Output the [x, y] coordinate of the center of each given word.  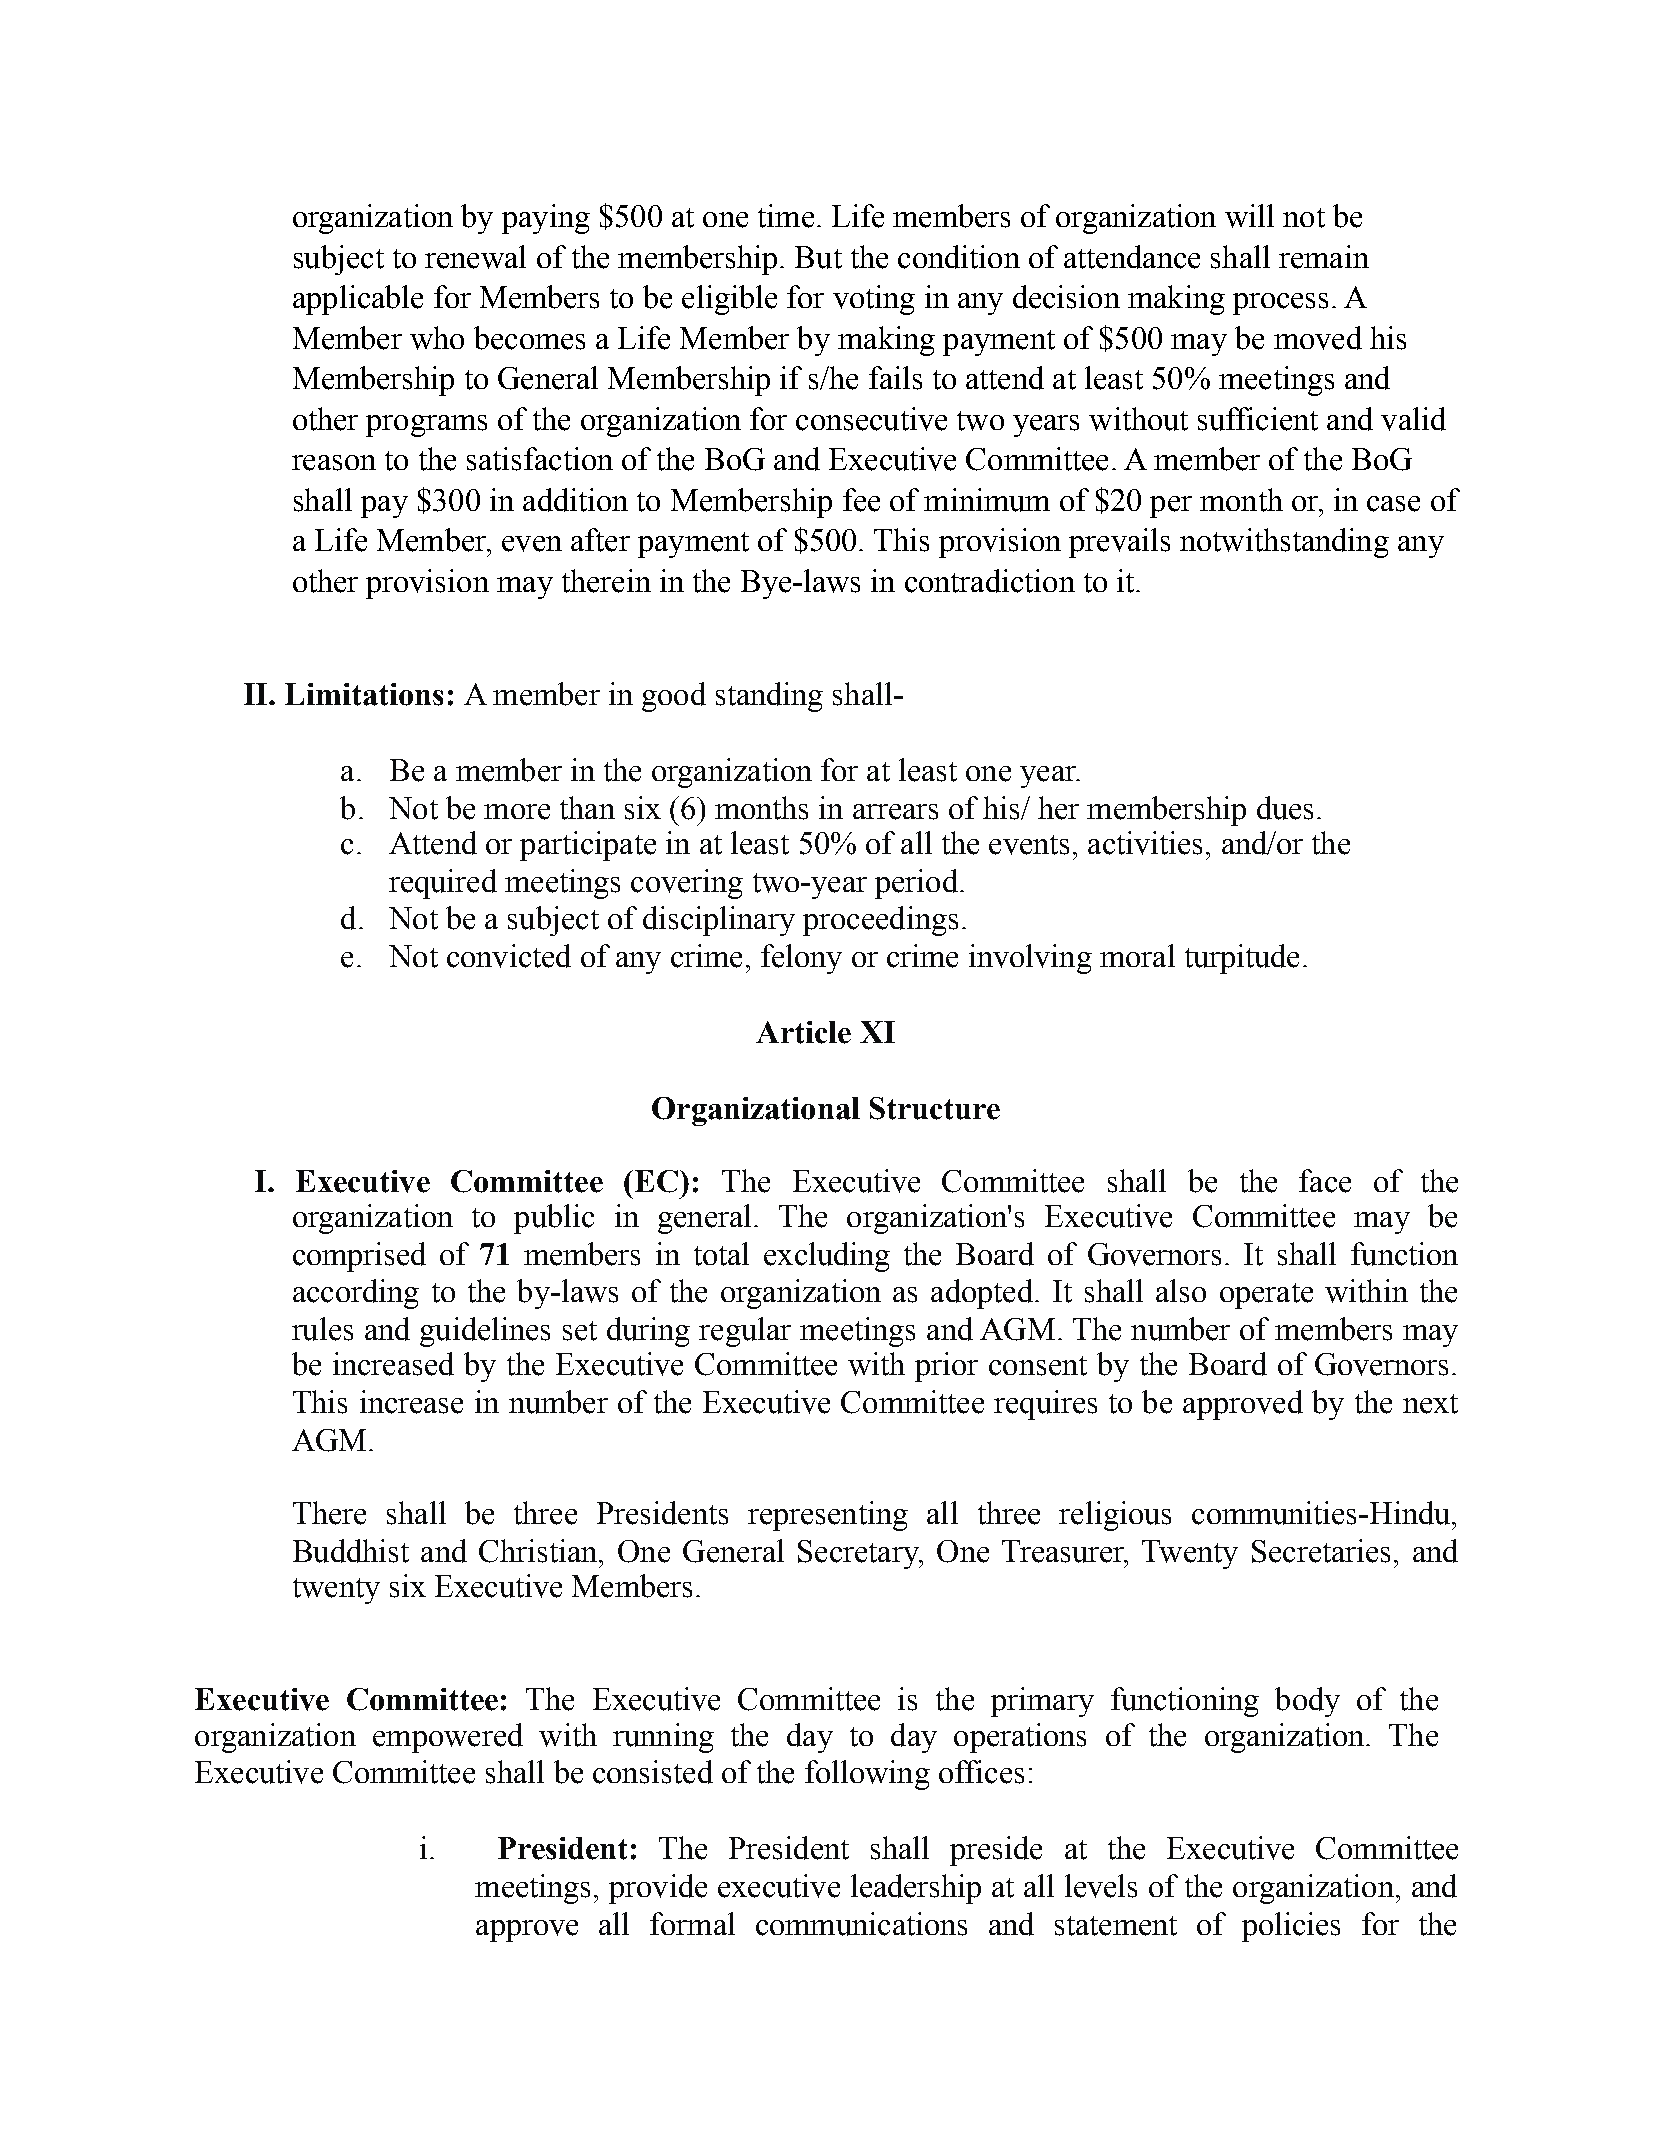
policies [1291, 1927]
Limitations [364, 694]
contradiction [990, 581]
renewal [475, 257]
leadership [916, 1889]
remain [1324, 257]
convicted [509, 956]
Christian [539, 1551]
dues [1285, 808]
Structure [935, 1108]
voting [874, 300]
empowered [448, 1738]
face [1325, 1181]
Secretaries [1321, 1551]
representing [828, 1516]
